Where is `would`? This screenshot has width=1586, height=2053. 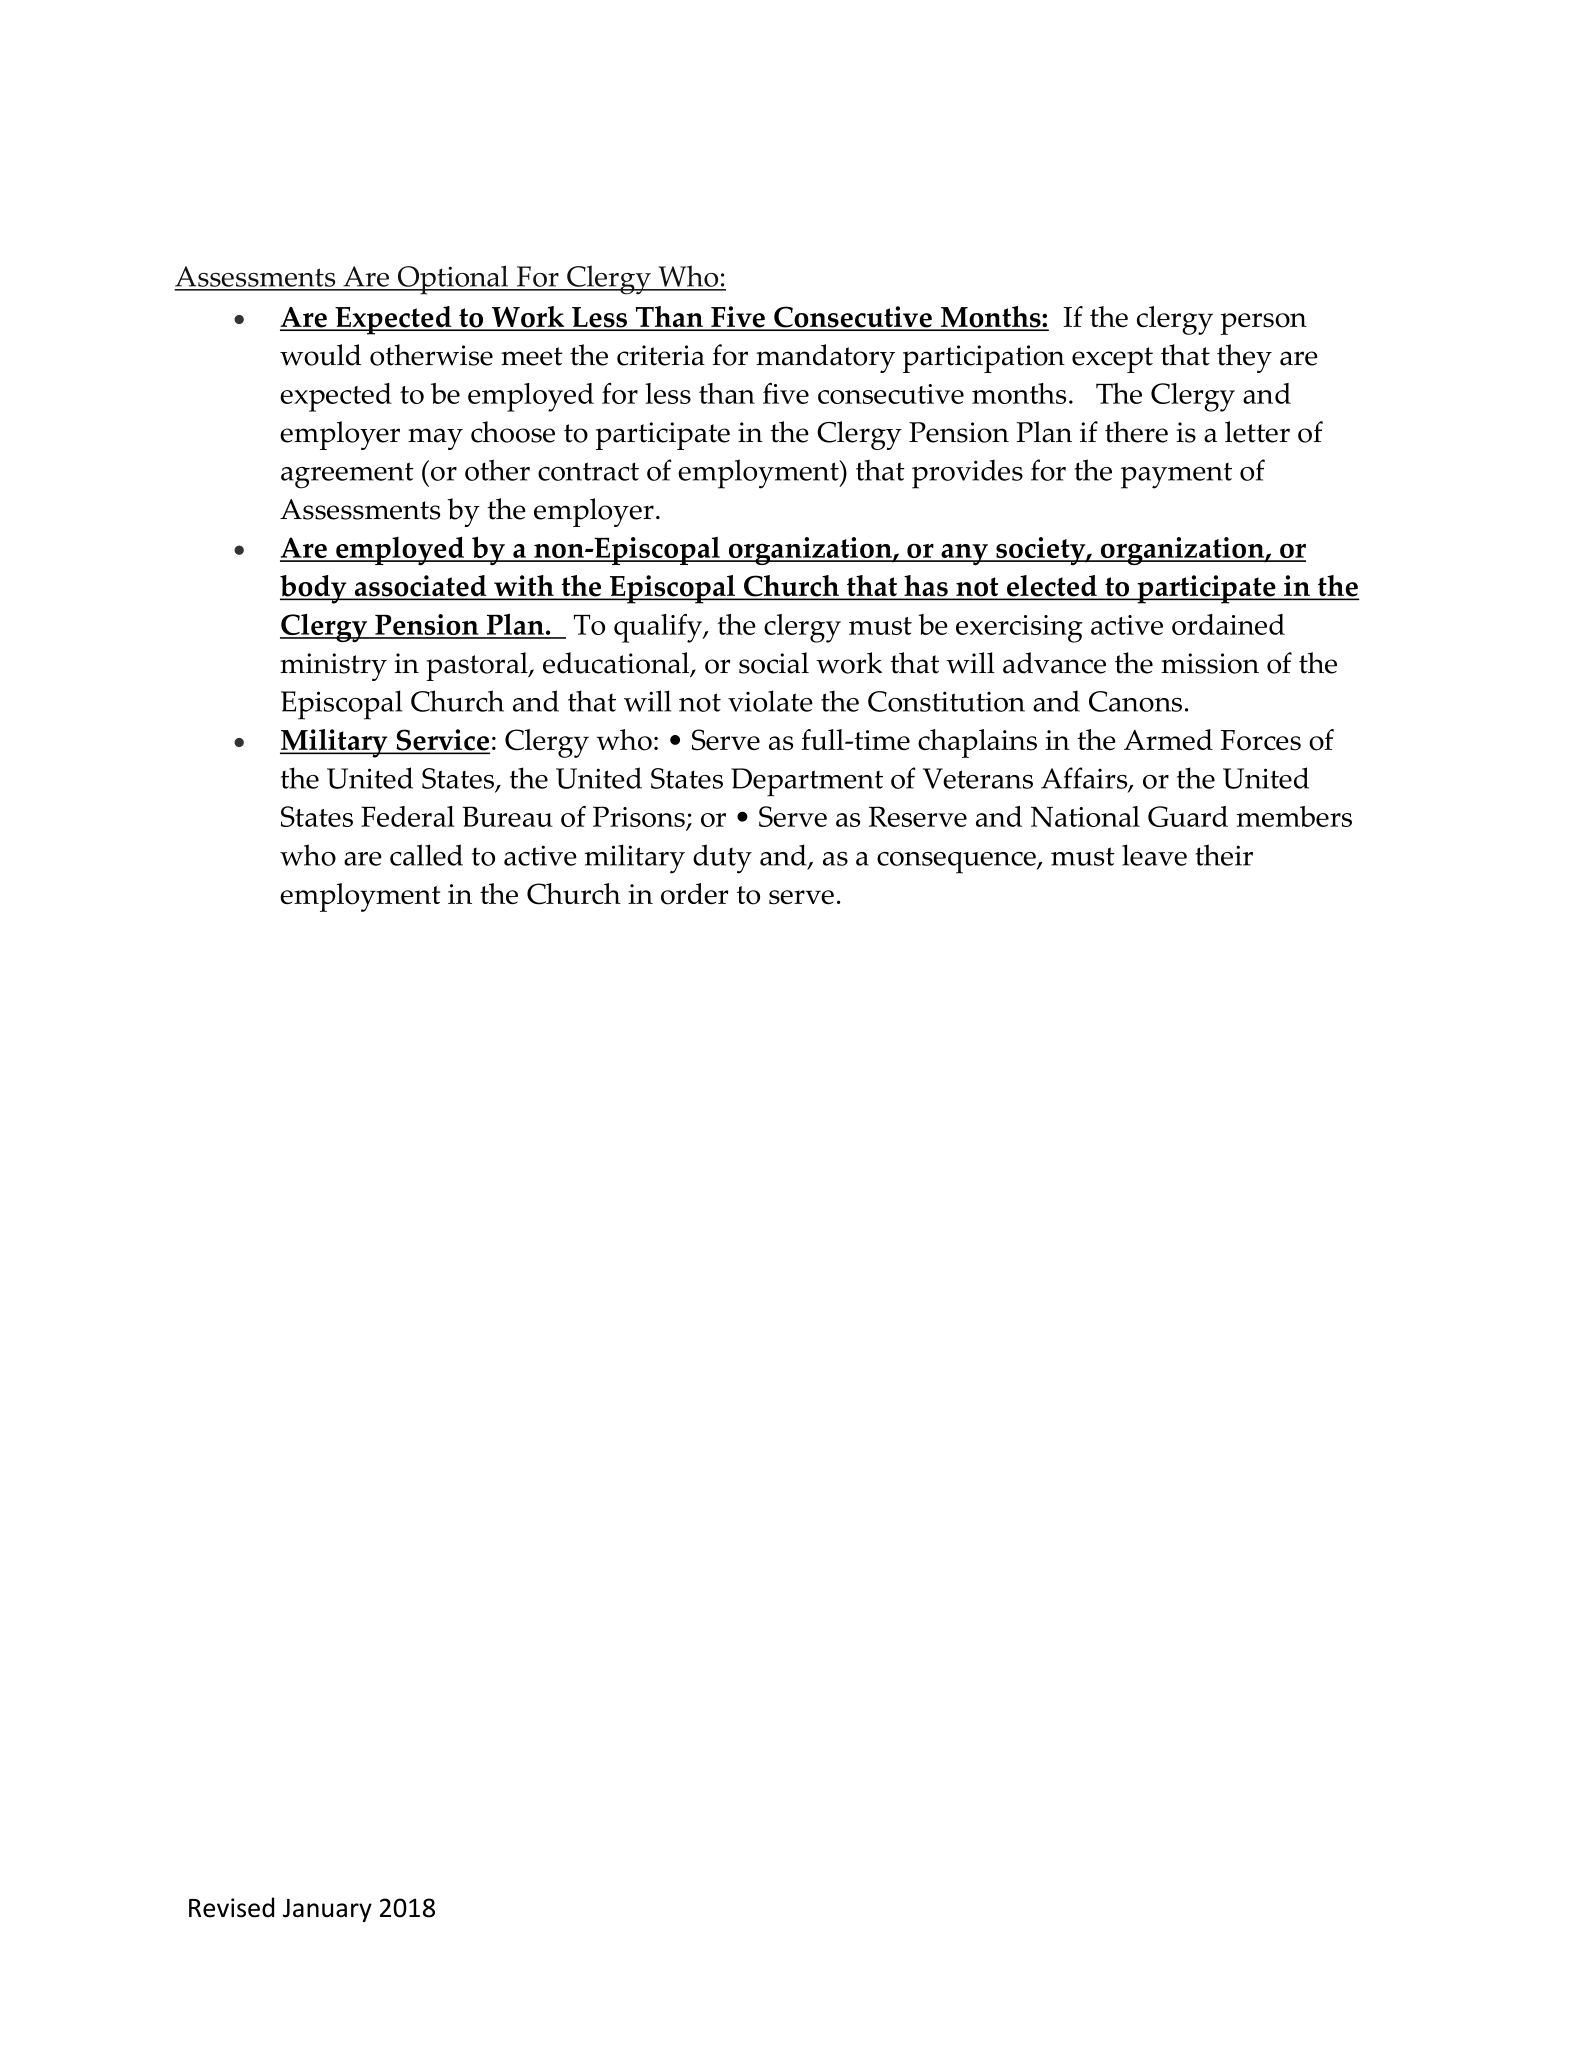
would is located at coordinates (320, 355).
